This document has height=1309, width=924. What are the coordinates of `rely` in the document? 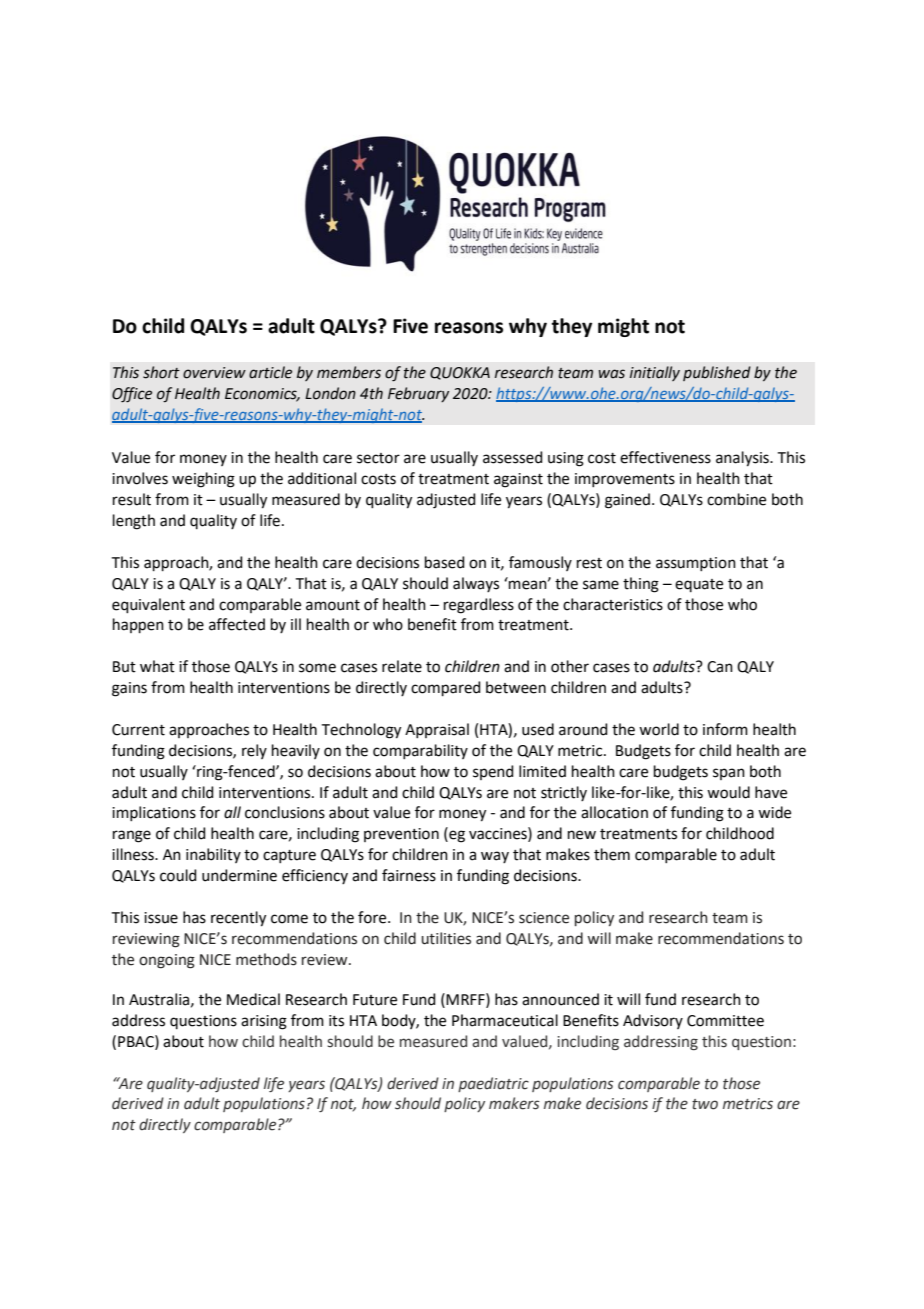 It's located at (254, 751).
